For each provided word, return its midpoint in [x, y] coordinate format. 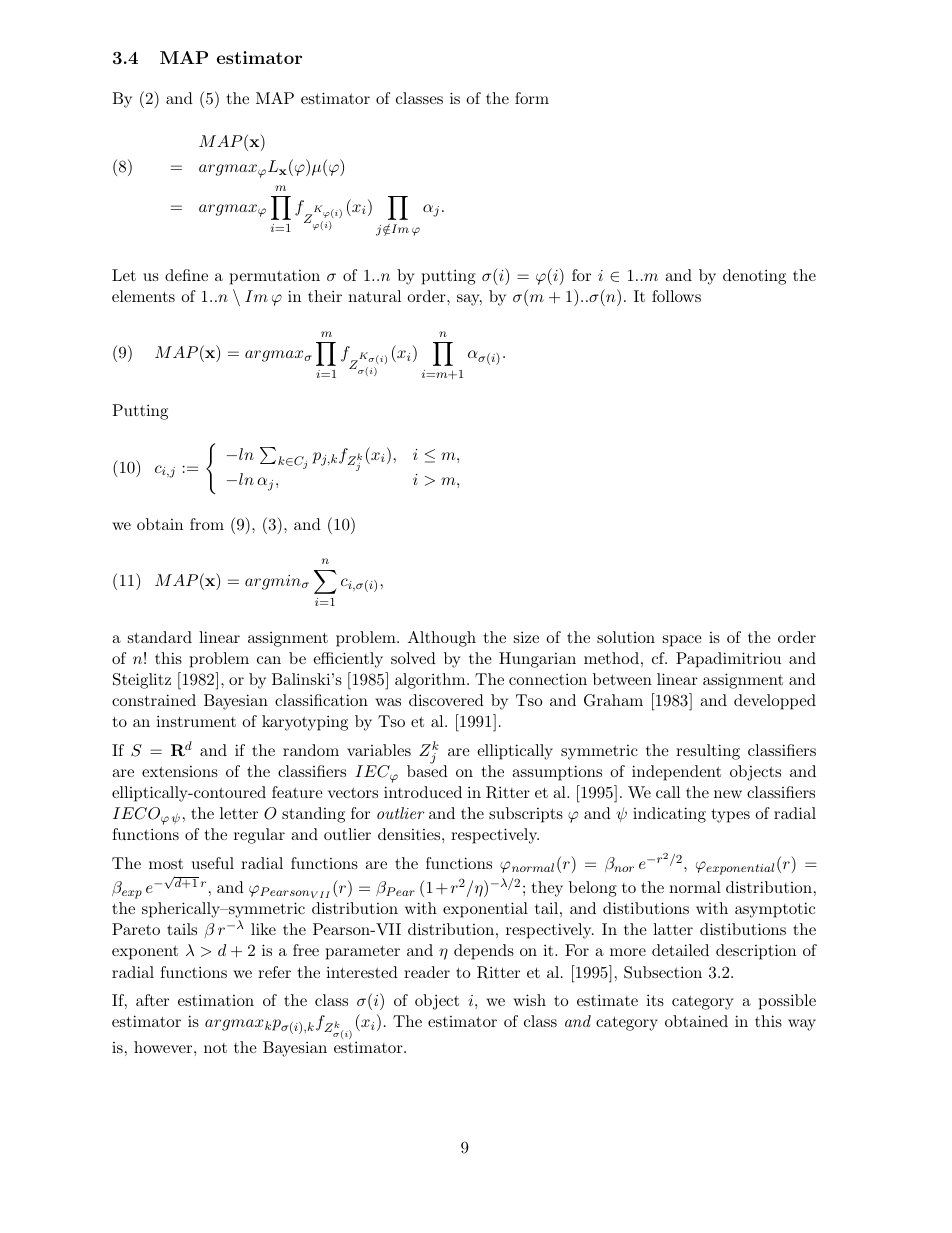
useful [213, 863]
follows [676, 296]
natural [374, 296]
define [186, 275]
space [682, 641]
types [731, 815]
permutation [275, 277]
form [532, 98]
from [207, 524]
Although [442, 639]
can [269, 660]
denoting [754, 277]
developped [775, 702]
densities [410, 834]
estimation [216, 1000]
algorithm [431, 681]
